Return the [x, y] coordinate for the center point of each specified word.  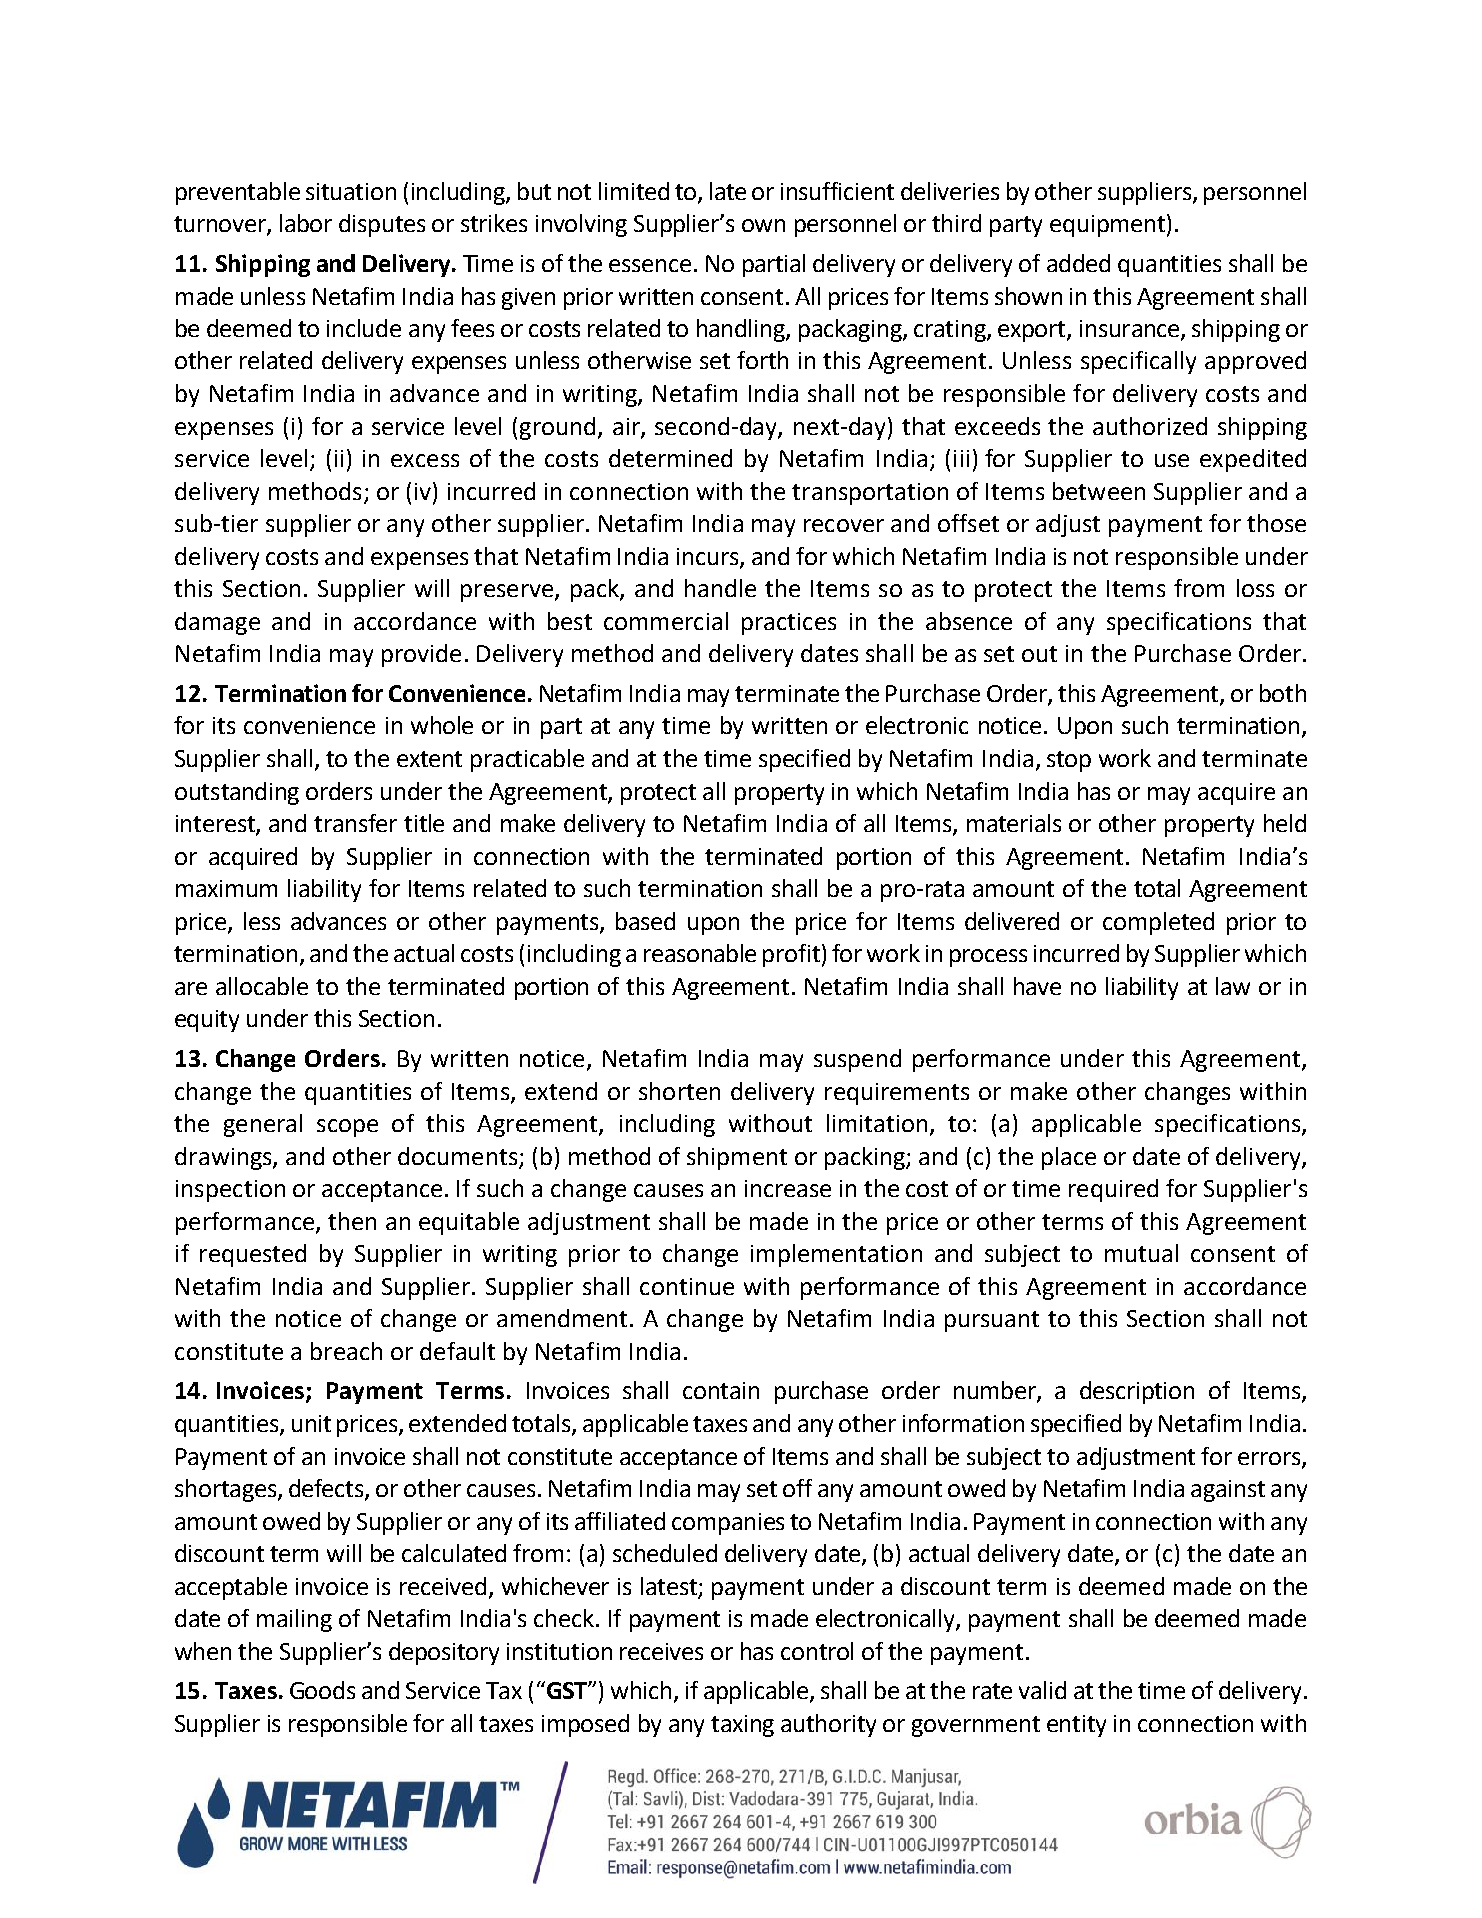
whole [442, 725]
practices [789, 624]
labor [306, 223]
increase [788, 1188]
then [352, 1221]
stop [1069, 761]
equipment [1107, 226]
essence [650, 265]
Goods [322, 1690]
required [1113, 1190]
